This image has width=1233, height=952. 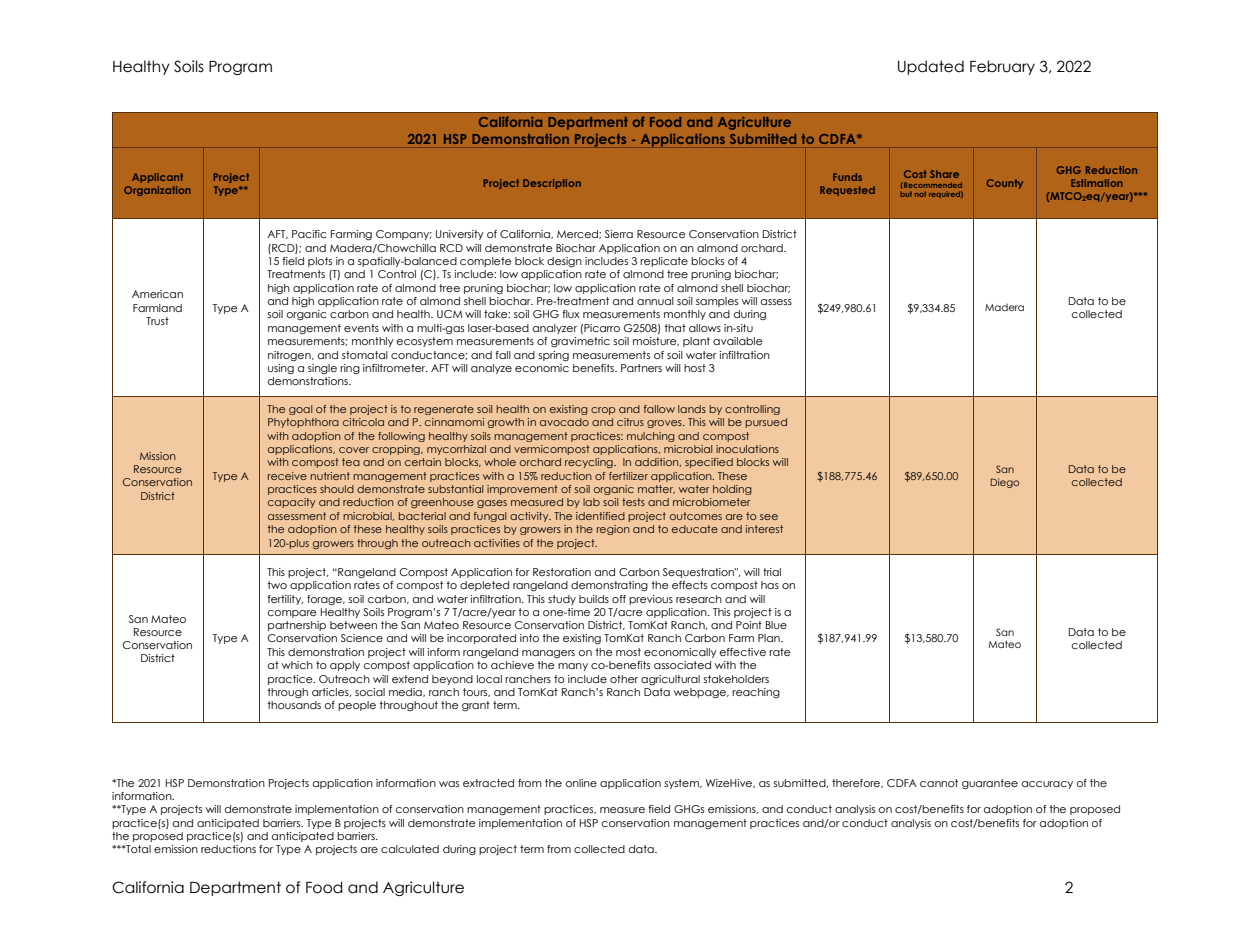 What do you see at coordinates (297, 665) in the image?
I see `which` at bounding box center [297, 665].
